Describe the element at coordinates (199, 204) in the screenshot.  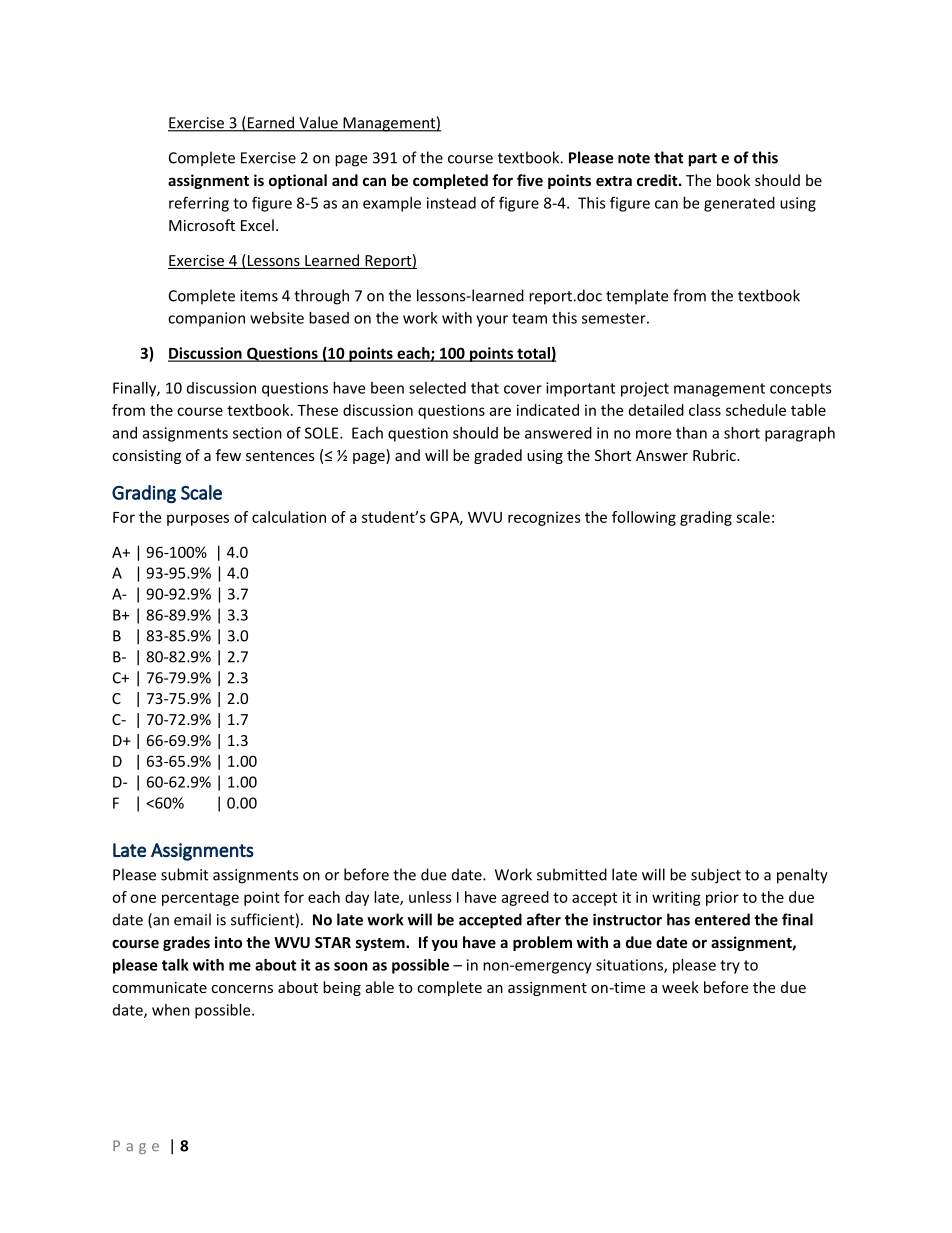
I see `referring` at that location.
